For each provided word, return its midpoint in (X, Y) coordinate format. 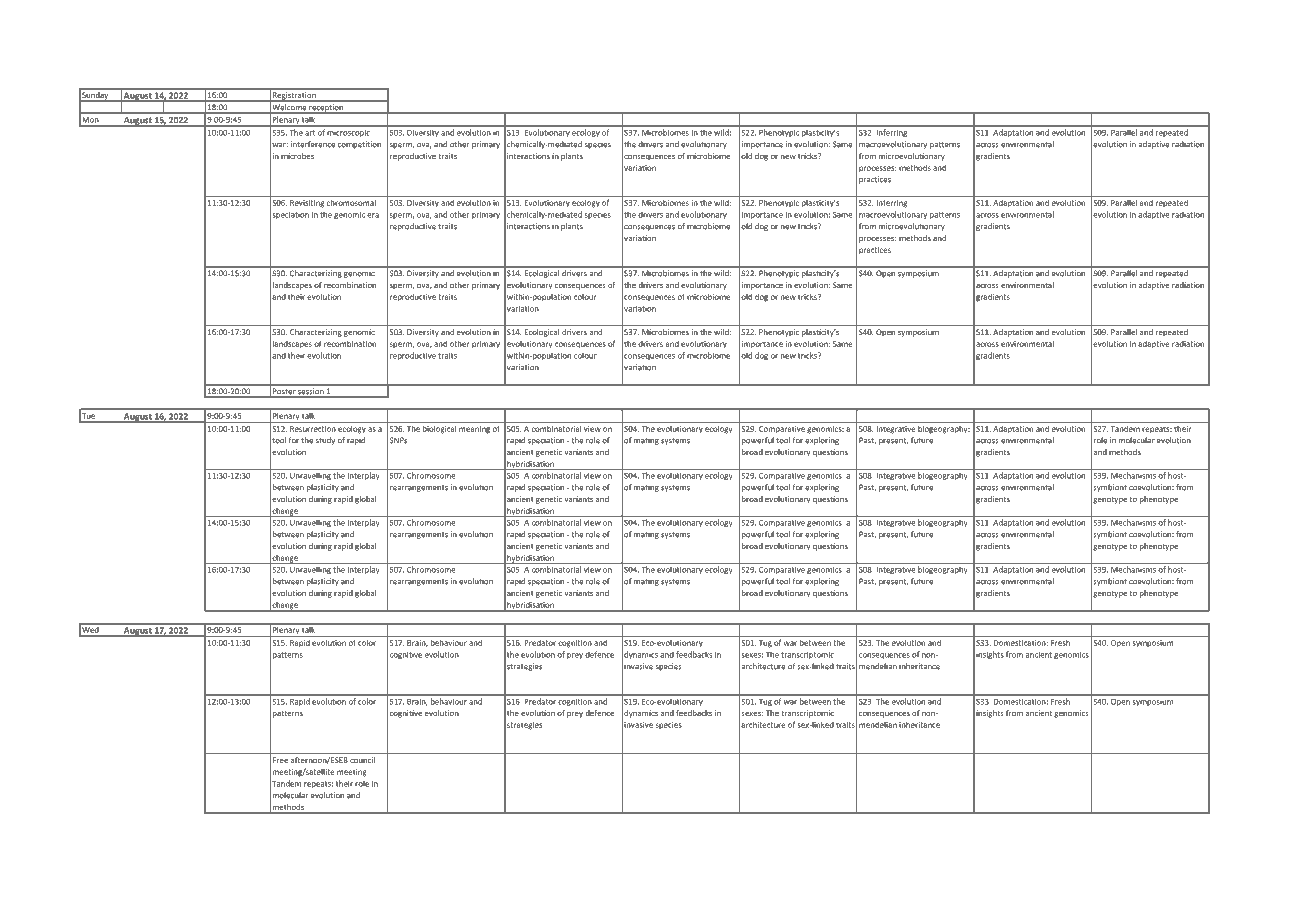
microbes (297, 156)
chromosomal (351, 202)
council (362, 760)
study (325, 441)
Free (280, 760)
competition (359, 145)
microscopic (349, 133)
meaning (474, 430)
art (310, 133)
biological (439, 430)
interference (313, 144)
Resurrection (313, 429)
